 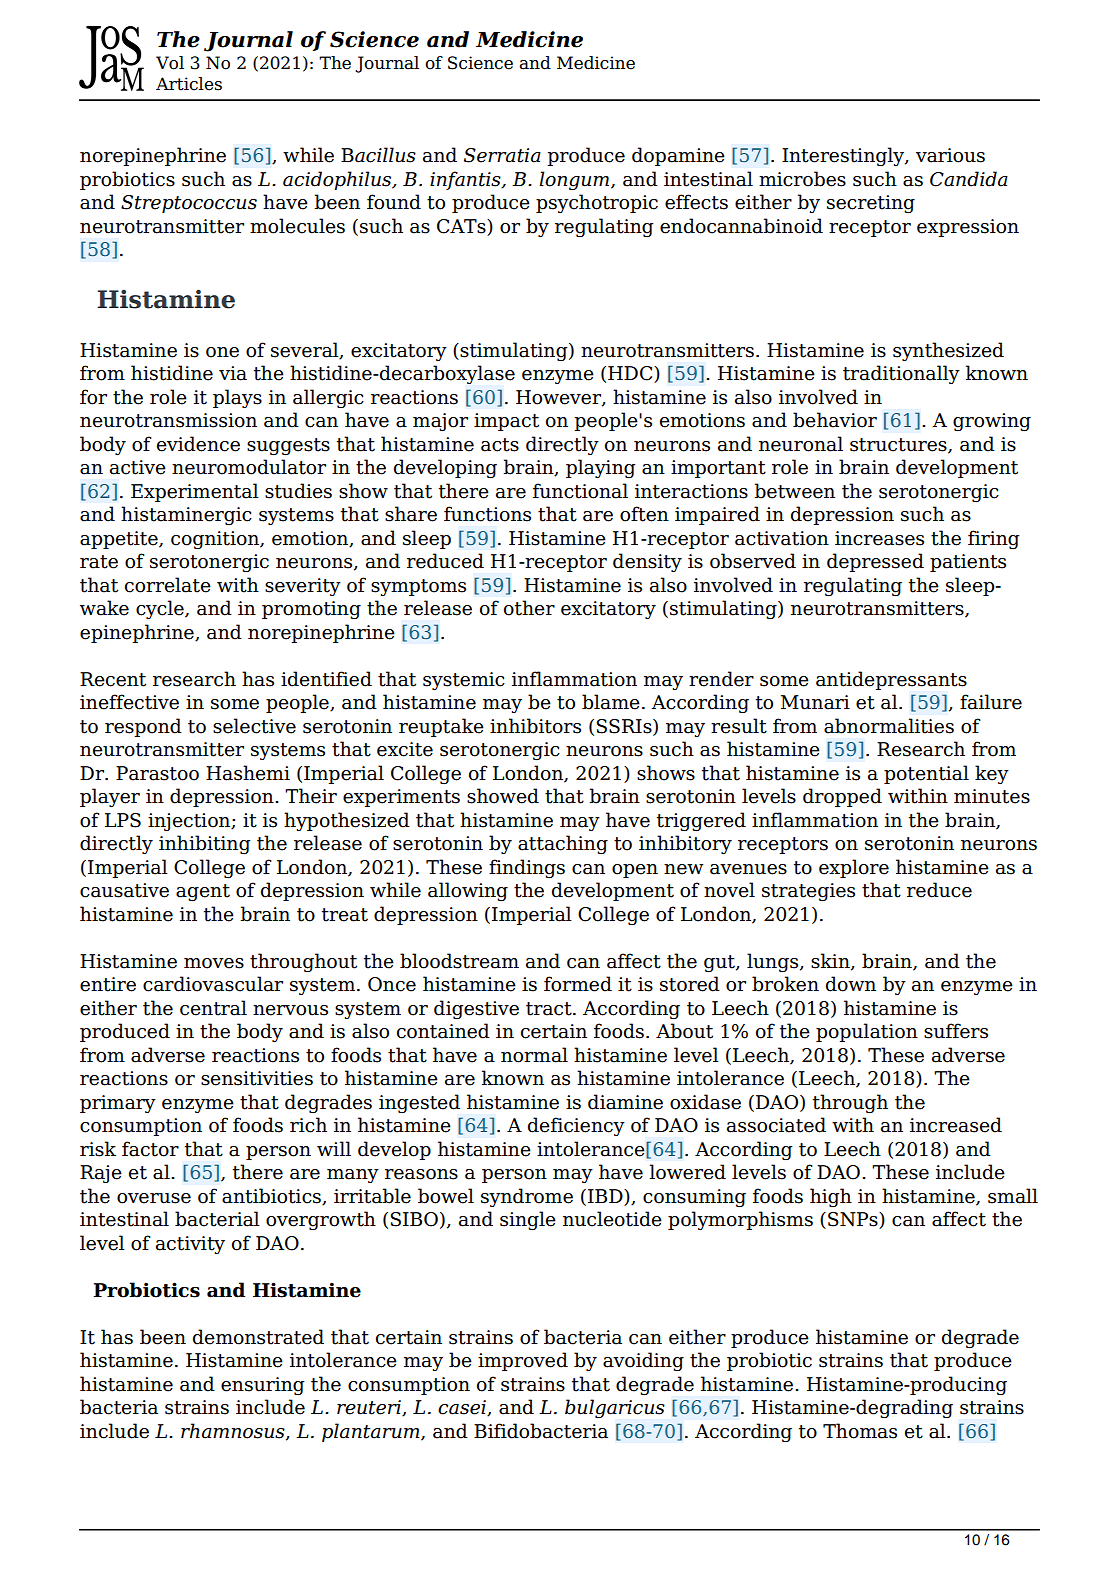 What do you see at coordinates (891, 680) in the page?
I see `antidepressants` at bounding box center [891, 680].
